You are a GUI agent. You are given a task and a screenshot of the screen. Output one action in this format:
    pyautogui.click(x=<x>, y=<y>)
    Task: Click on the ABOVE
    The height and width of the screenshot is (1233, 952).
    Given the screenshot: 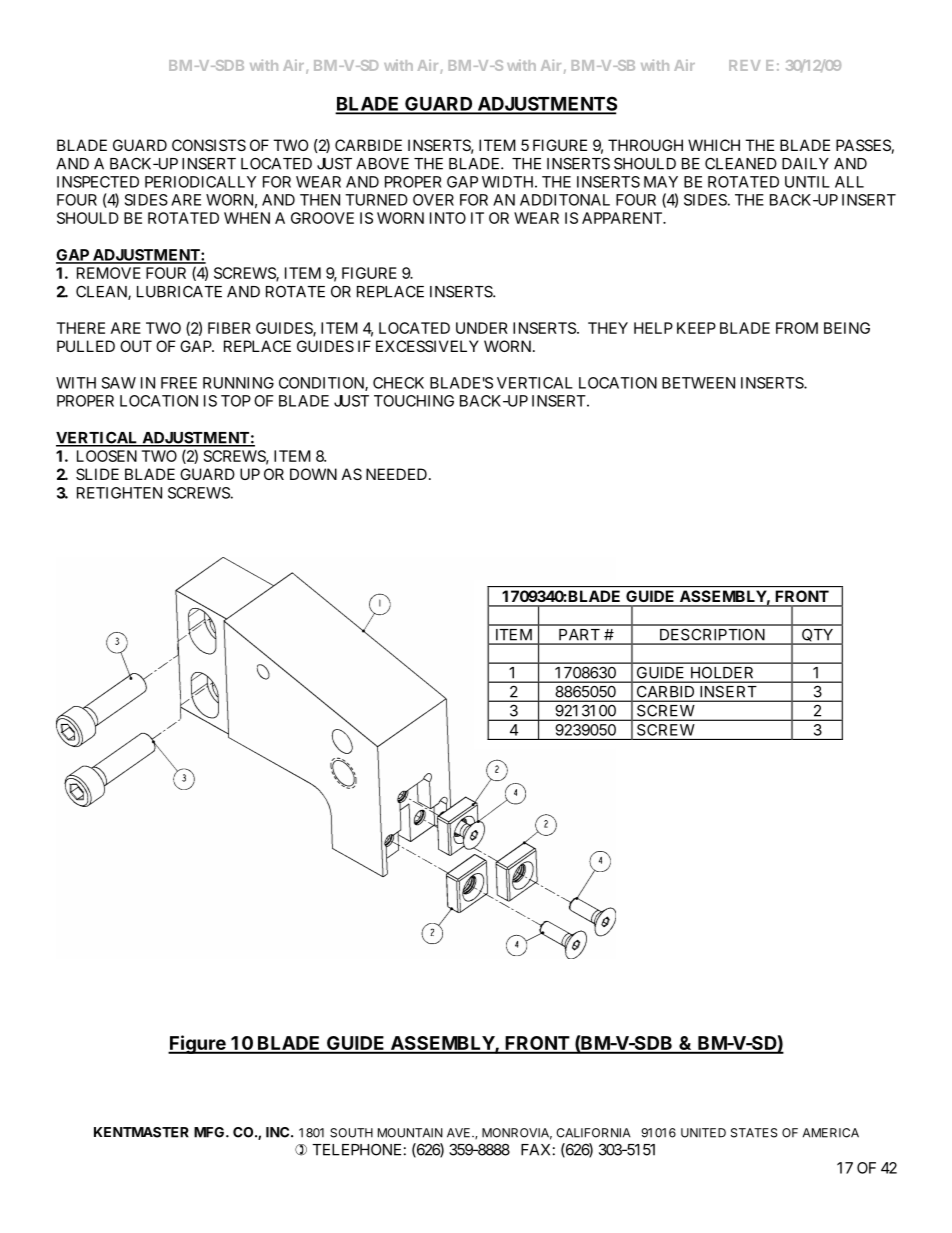 What is the action you would take?
    pyautogui.click(x=382, y=164)
